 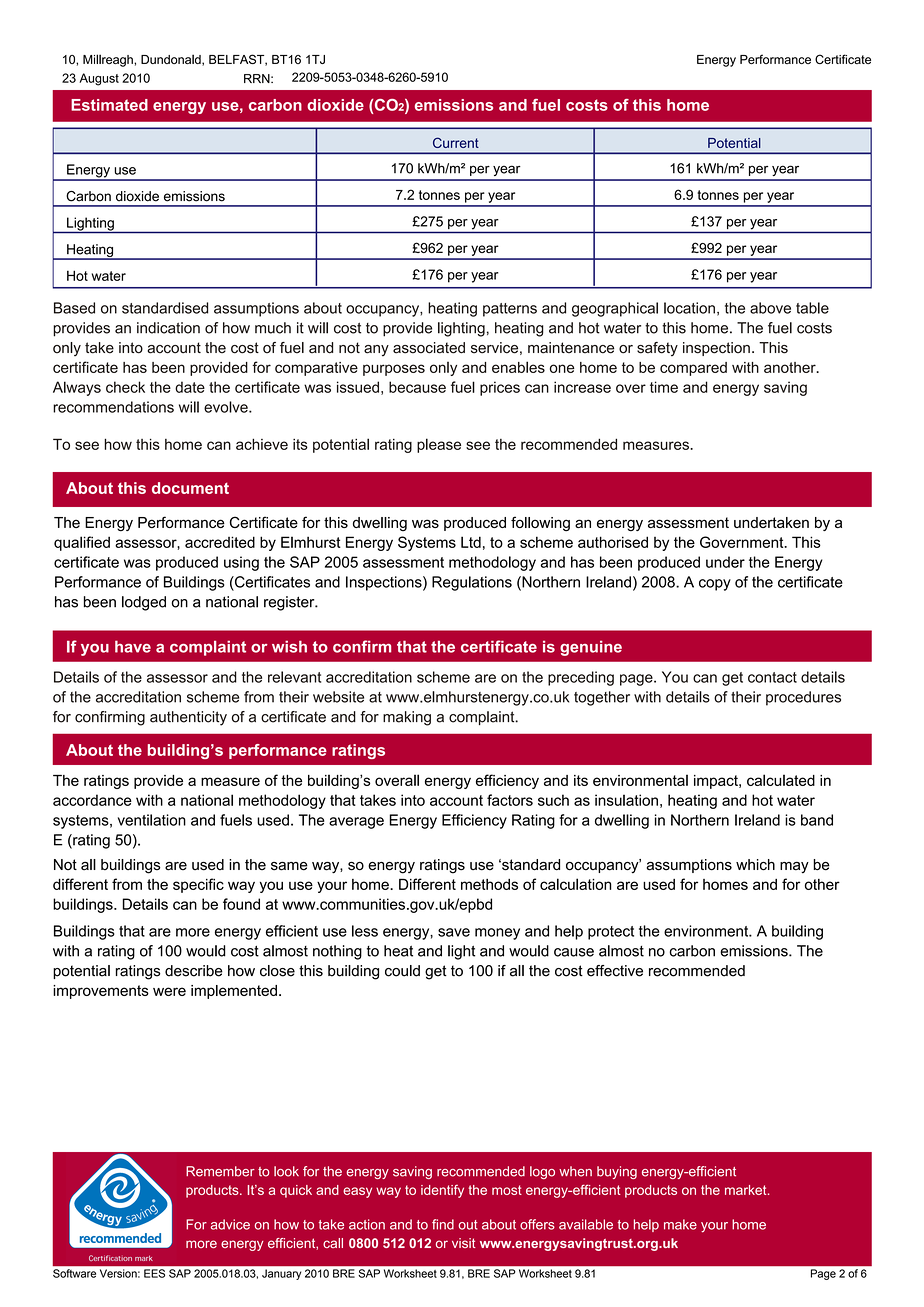 What do you see at coordinates (429, 348) in the image?
I see `associated` at bounding box center [429, 348].
